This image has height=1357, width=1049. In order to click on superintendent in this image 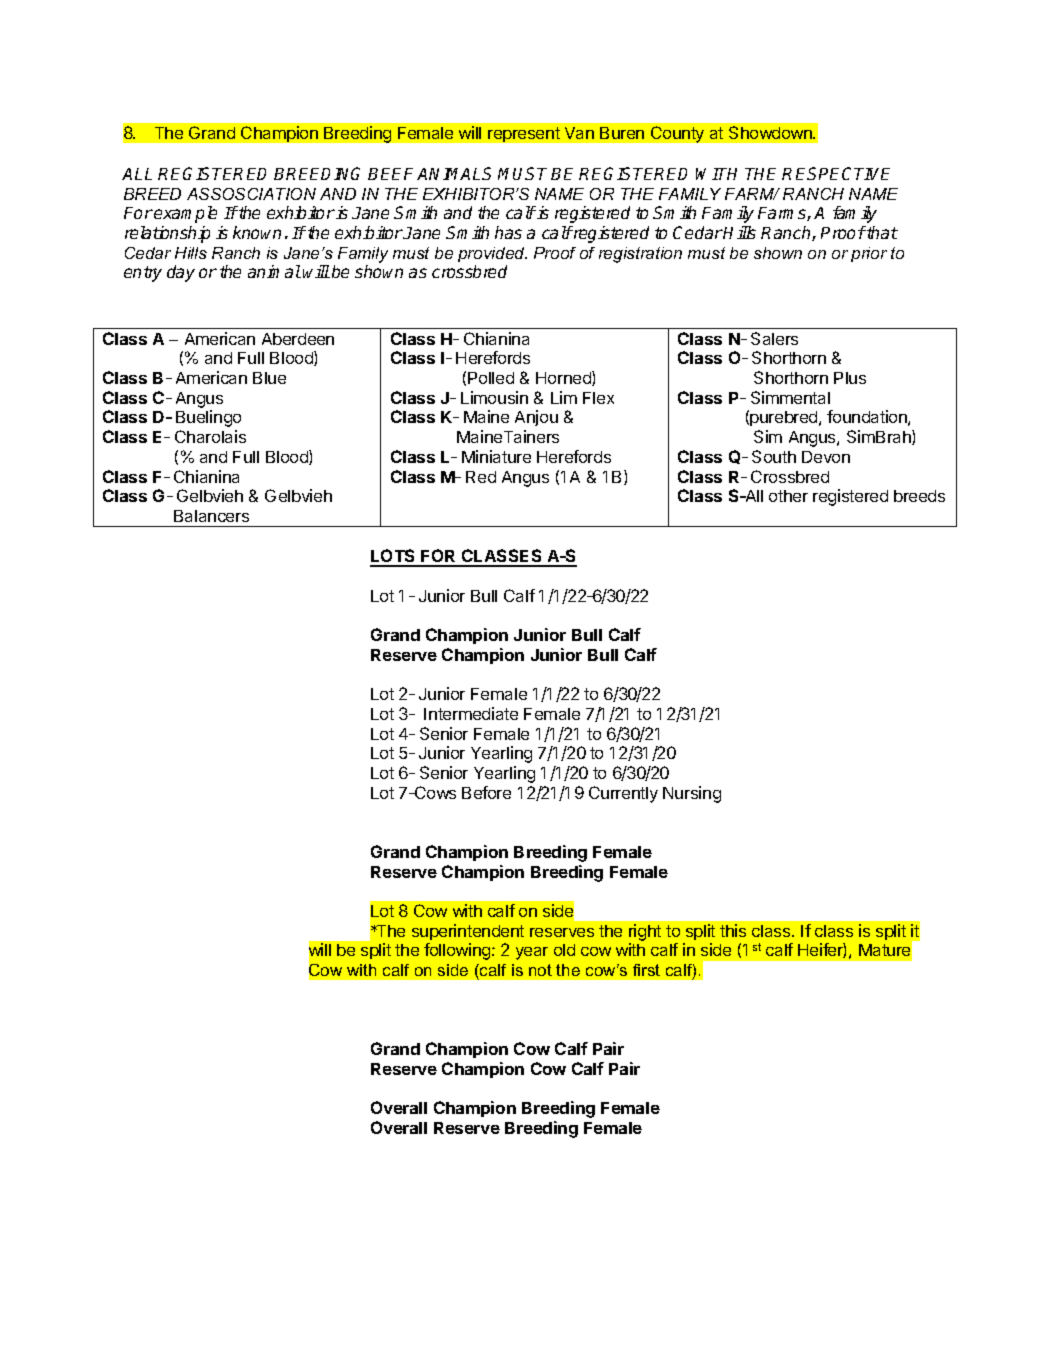, I will do `click(468, 932)`.
